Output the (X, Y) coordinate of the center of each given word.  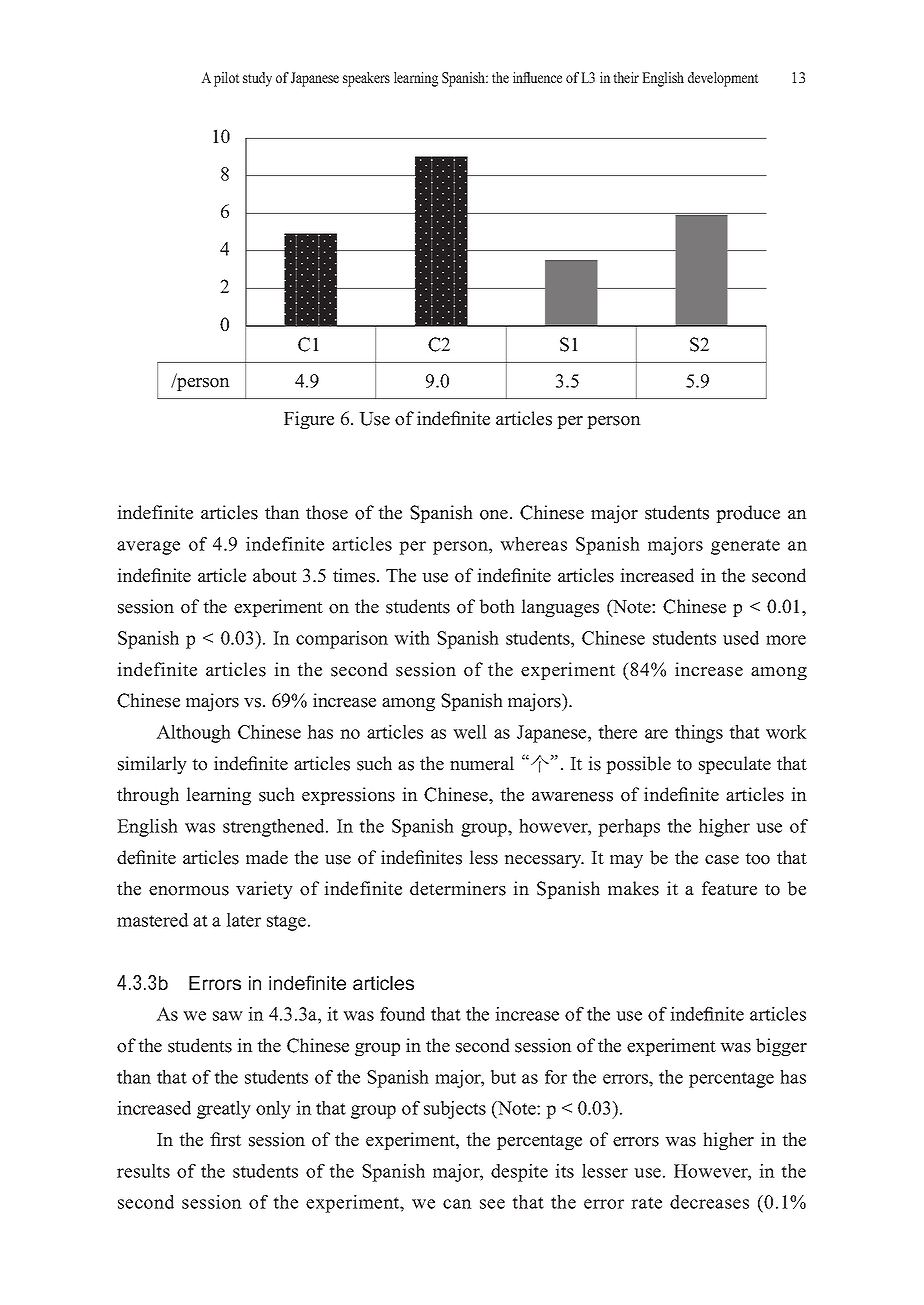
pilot (226, 79)
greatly (224, 1110)
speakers (366, 79)
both (497, 606)
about (275, 575)
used (741, 638)
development (723, 79)
